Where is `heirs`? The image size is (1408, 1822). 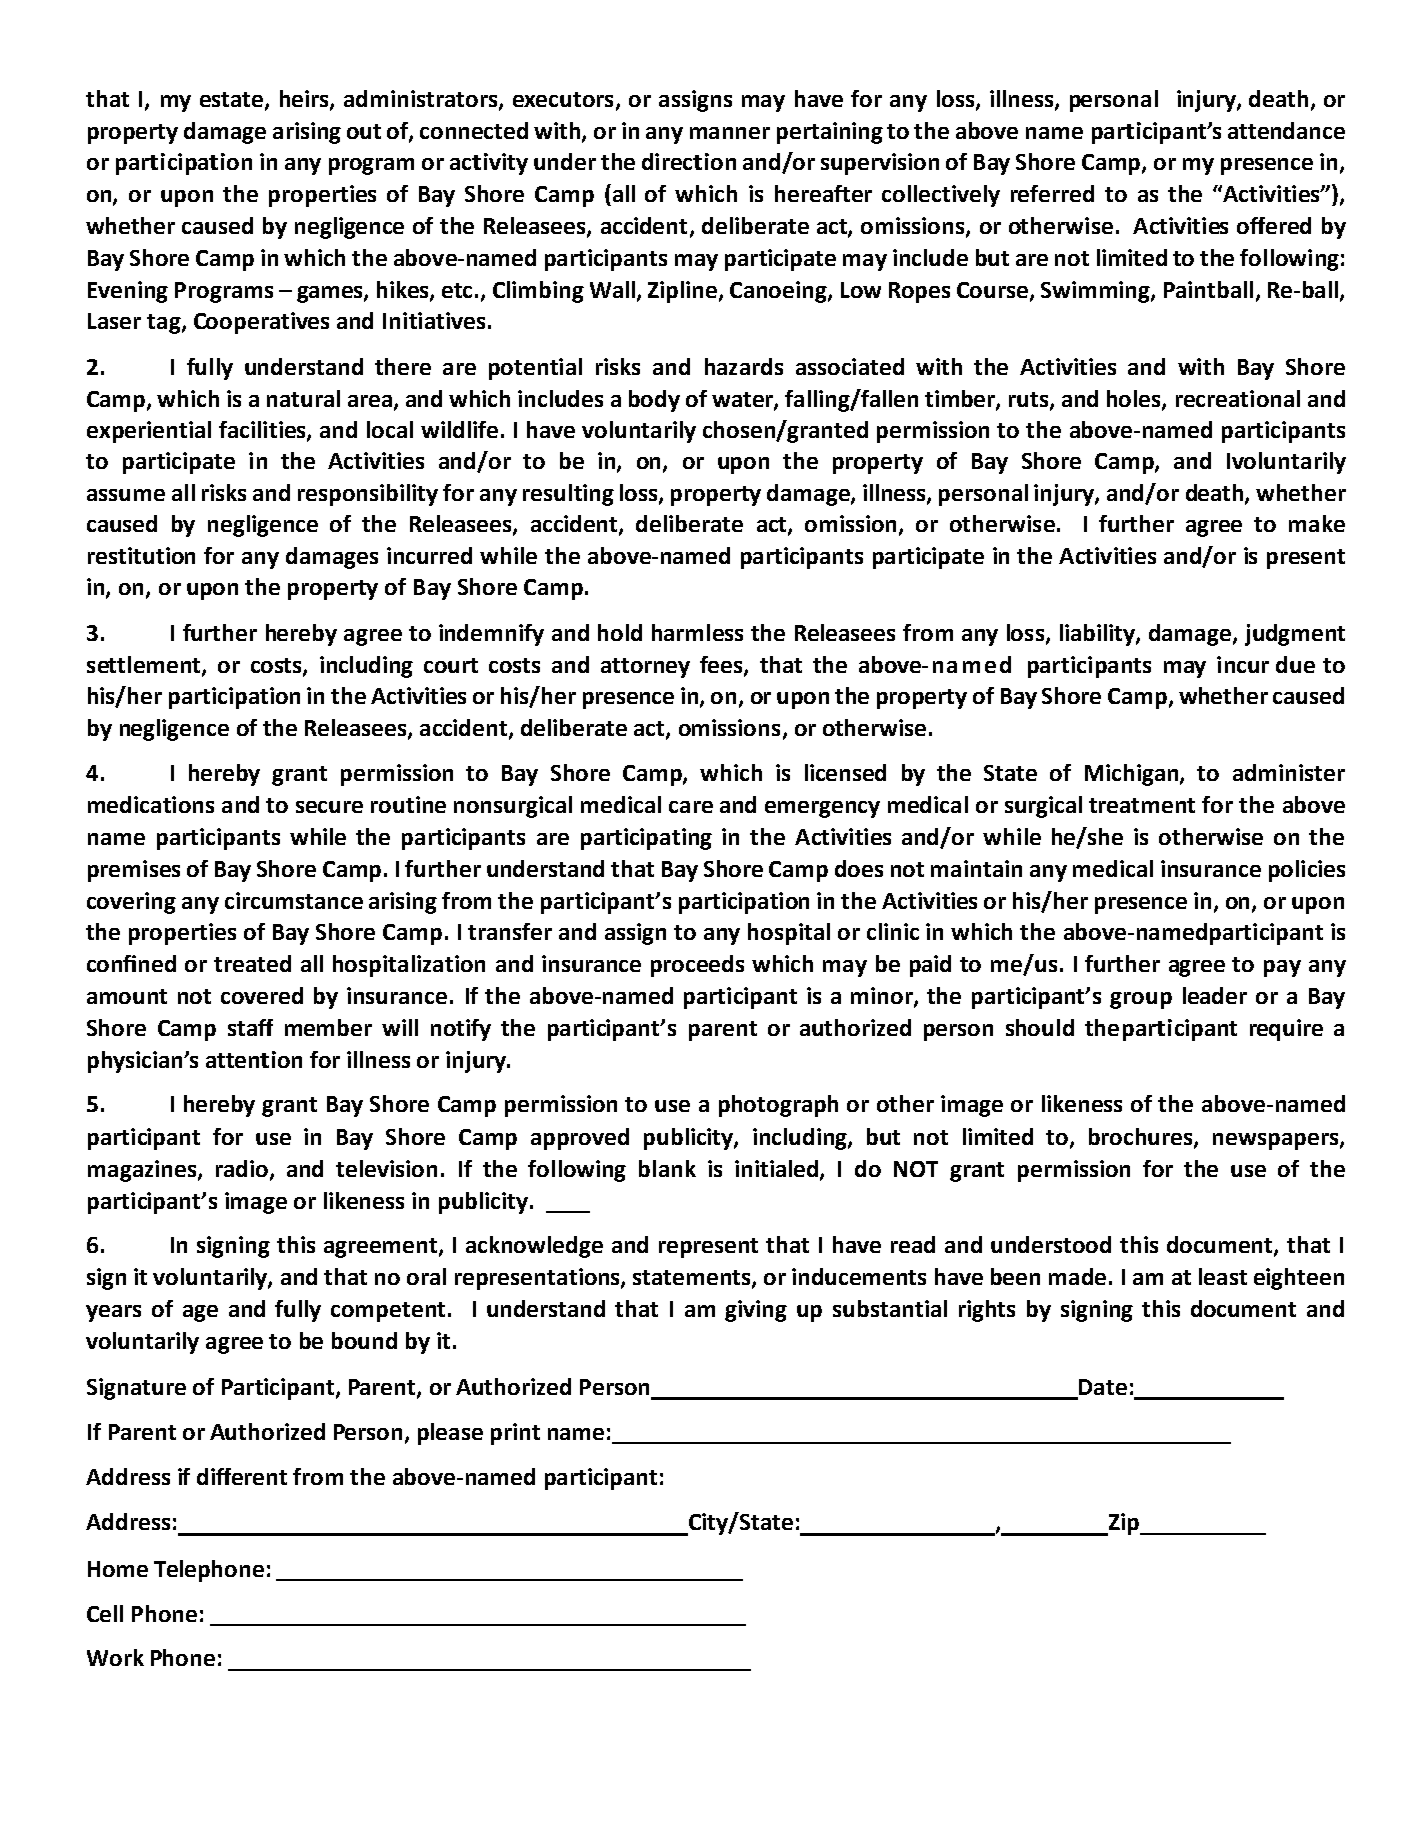
heirs is located at coordinates (305, 100).
